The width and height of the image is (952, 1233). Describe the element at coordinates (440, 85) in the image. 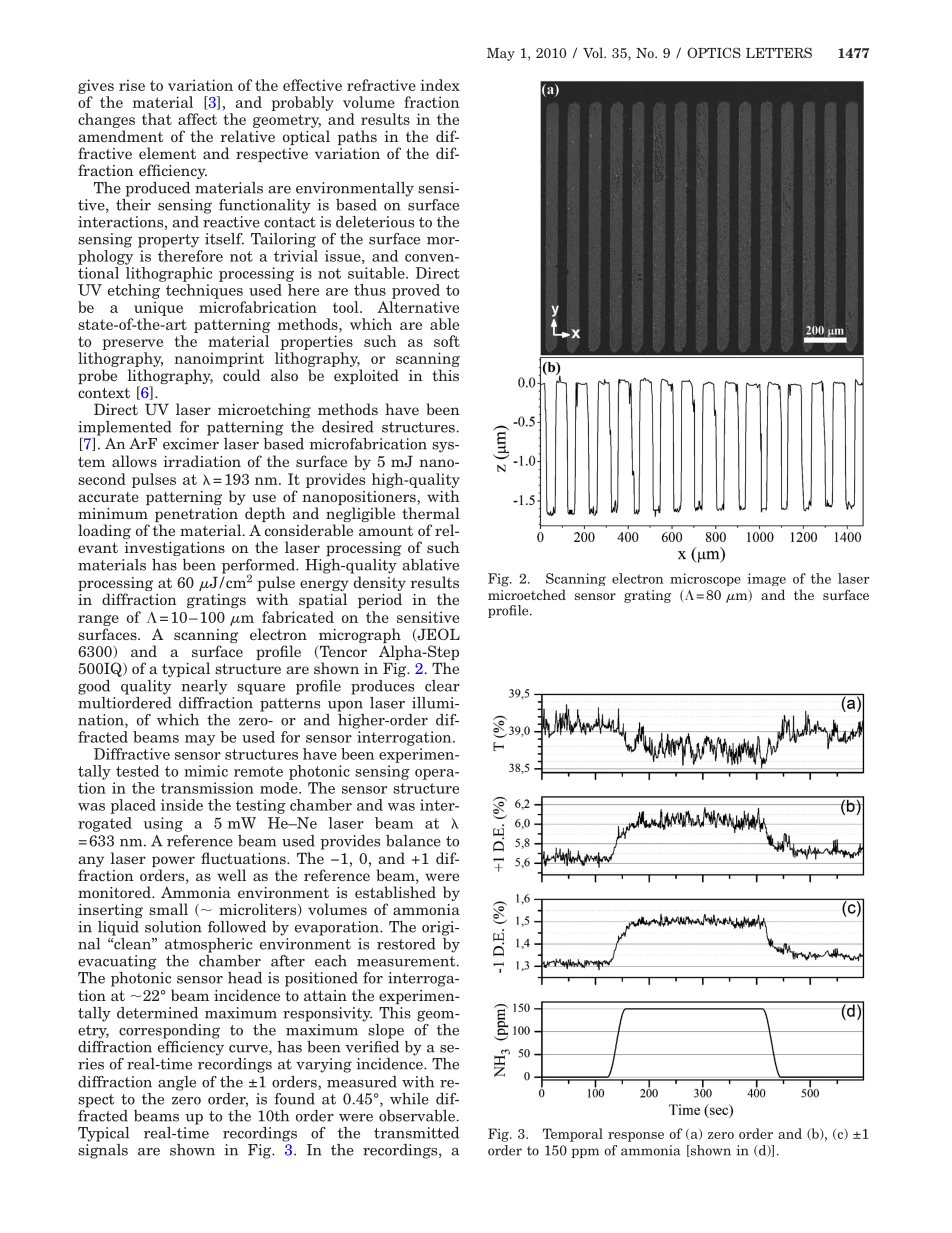

I see `index` at that location.
